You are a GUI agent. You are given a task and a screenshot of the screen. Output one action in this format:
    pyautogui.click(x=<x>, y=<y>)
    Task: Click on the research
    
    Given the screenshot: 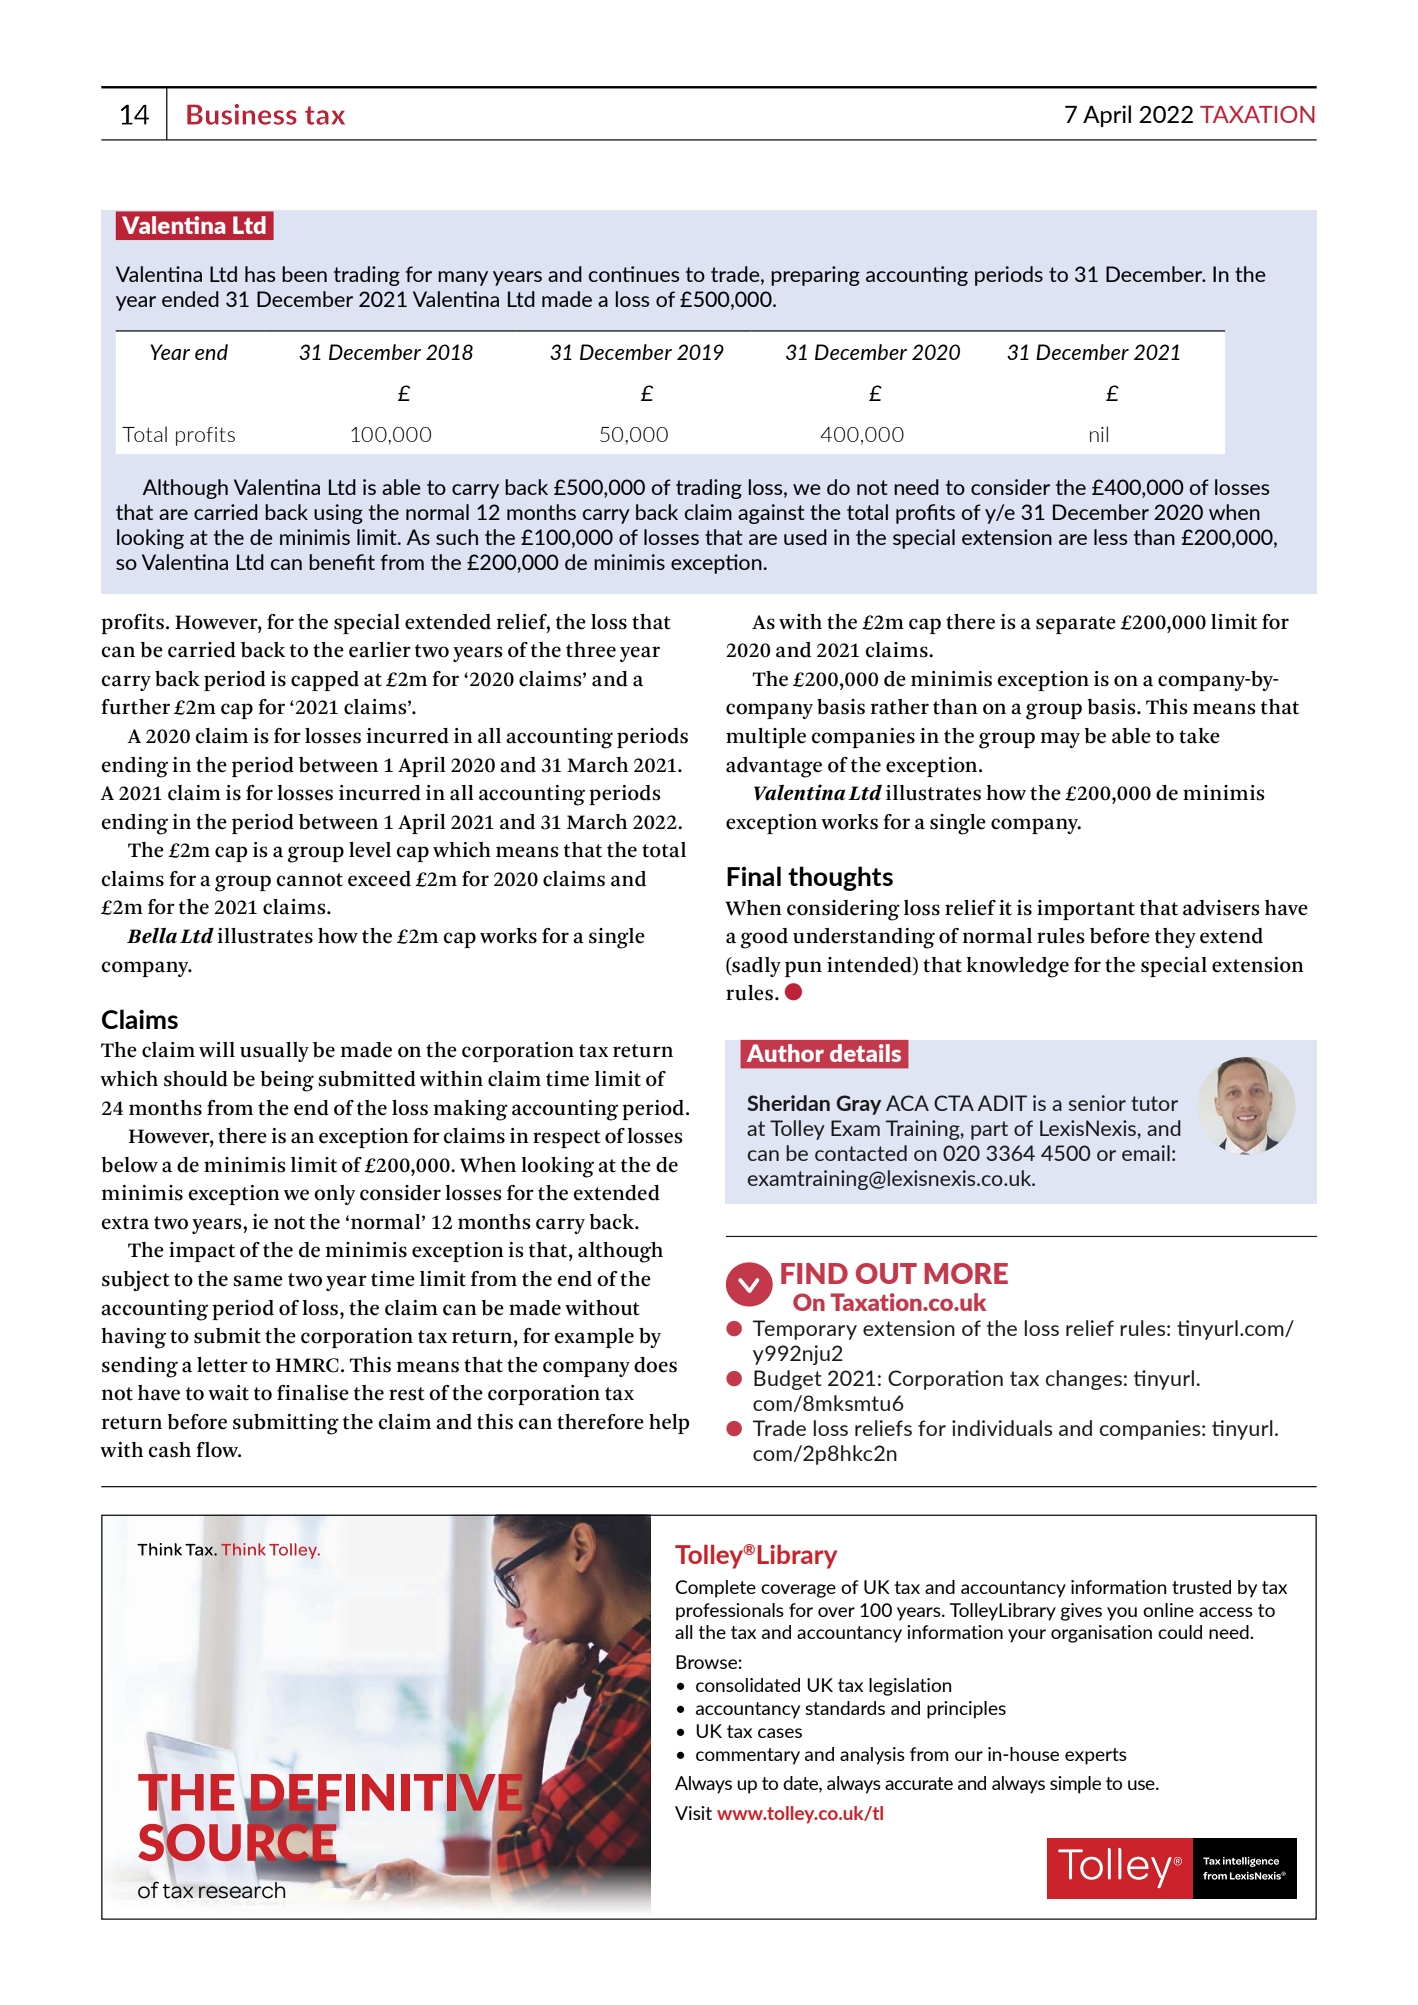 What is the action you would take?
    pyautogui.click(x=243, y=1889)
